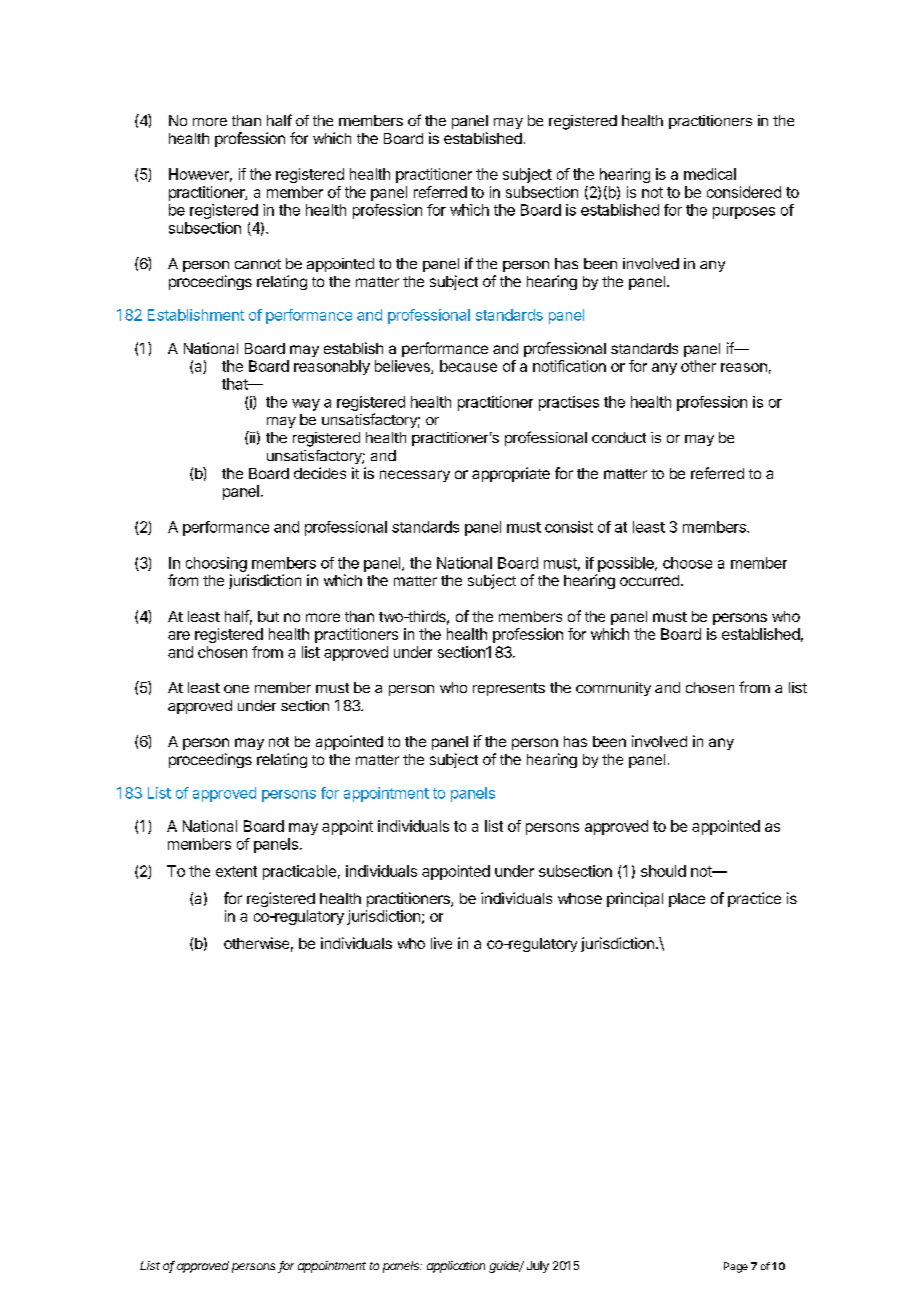 The height and width of the screenshot is (1308, 924). What do you see at coordinates (509, 689) in the screenshot?
I see `represents` at bounding box center [509, 689].
